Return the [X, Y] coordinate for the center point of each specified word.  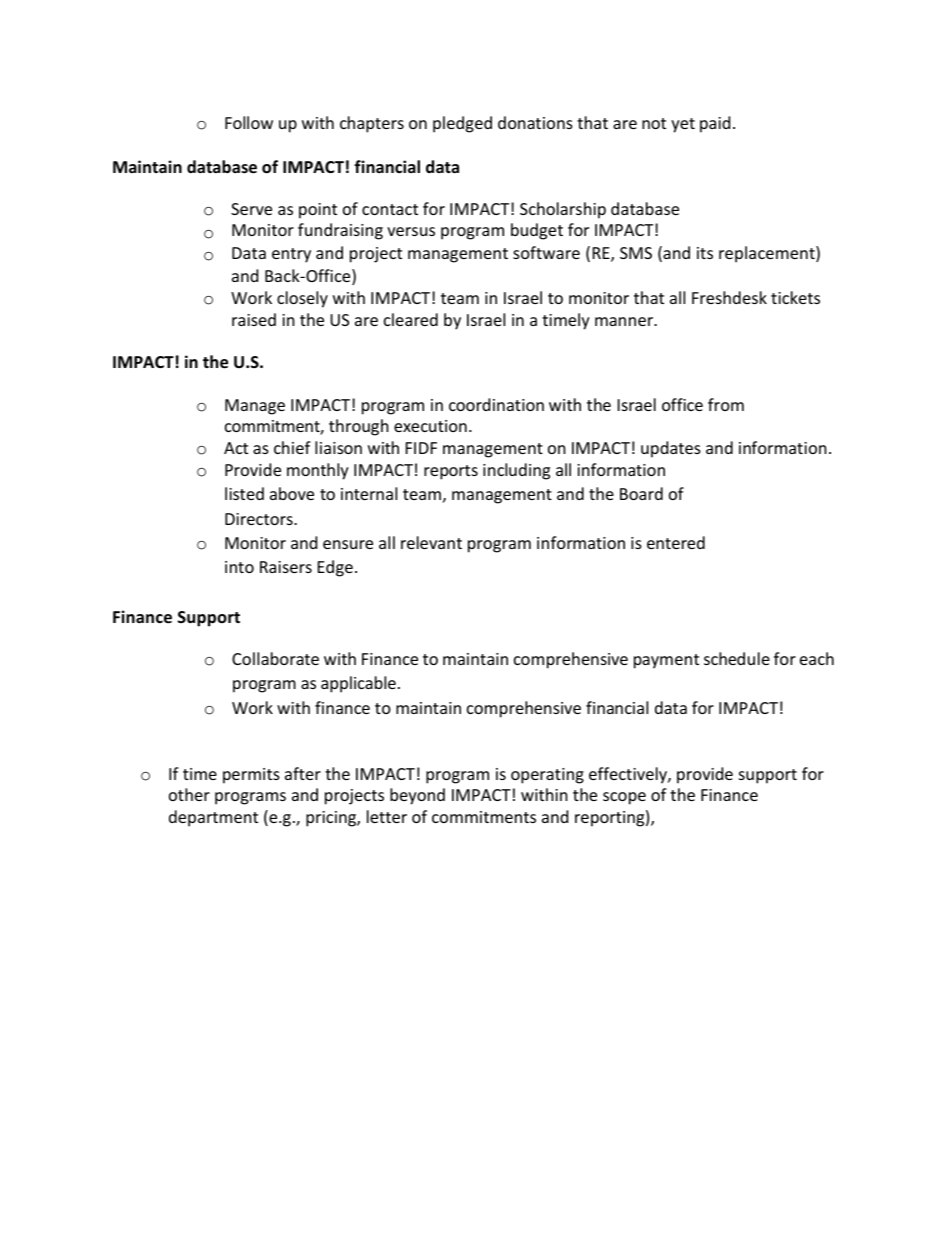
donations [535, 122]
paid [715, 124]
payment [666, 661]
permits [251, 776]
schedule [737, 658]
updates [671, 449]
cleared [411, 319]
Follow [249, 122]
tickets [795, 297]
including [516, 471]
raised [254, 319]
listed [244, 493]
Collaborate [275, 658]
